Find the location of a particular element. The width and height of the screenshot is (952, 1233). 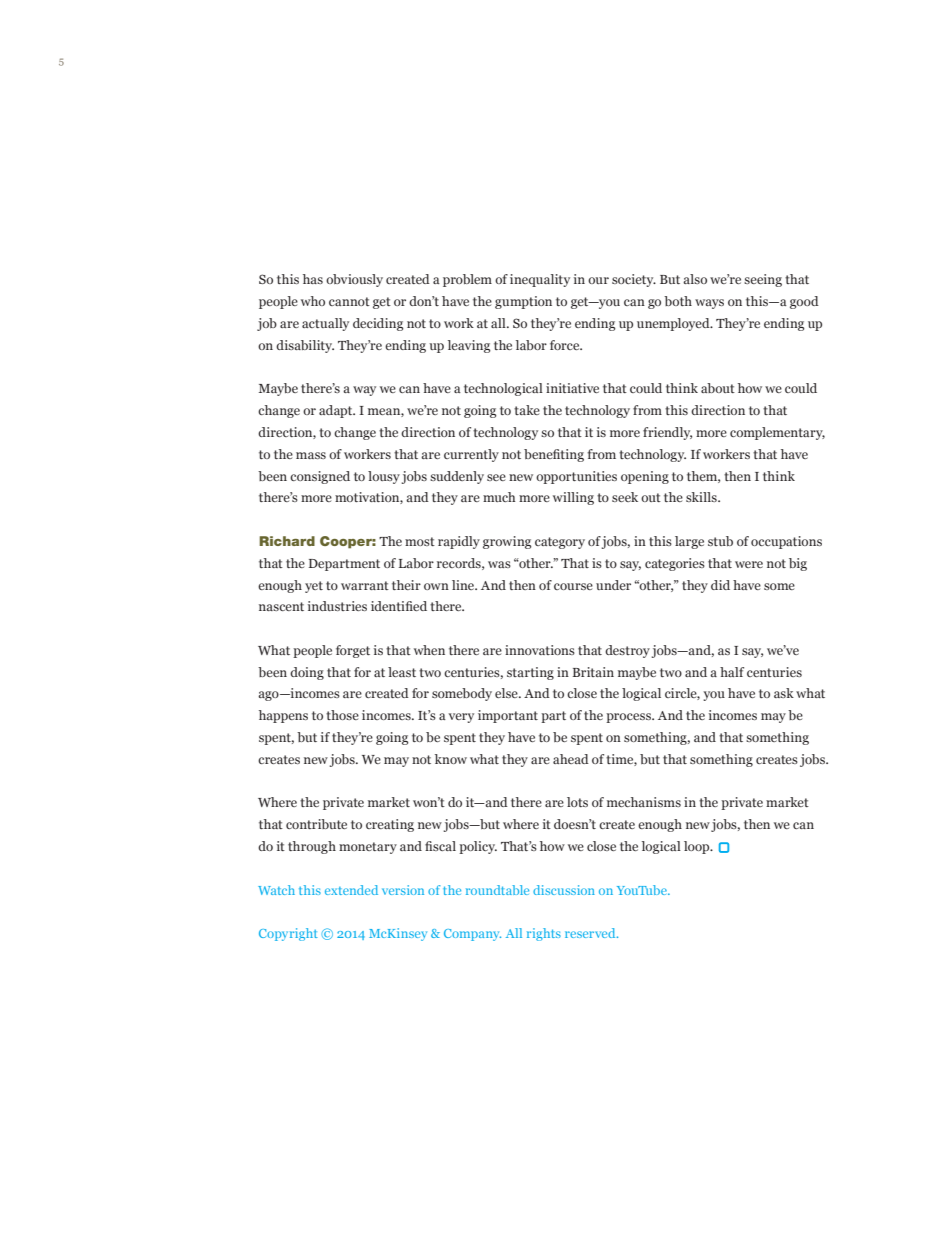

course is located at coordinates (573, 586).
